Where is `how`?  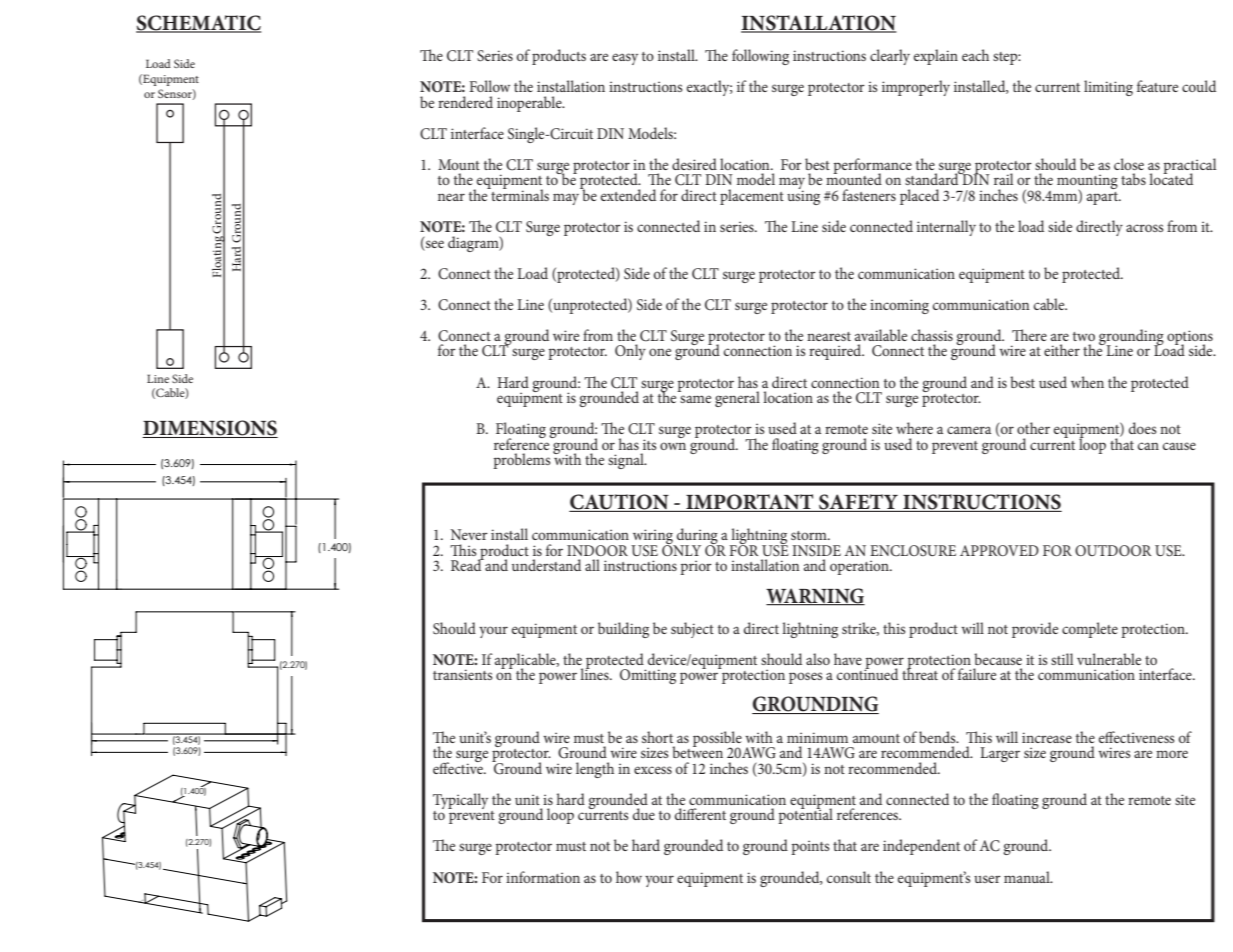
how is located at coordinates (629, 877).
